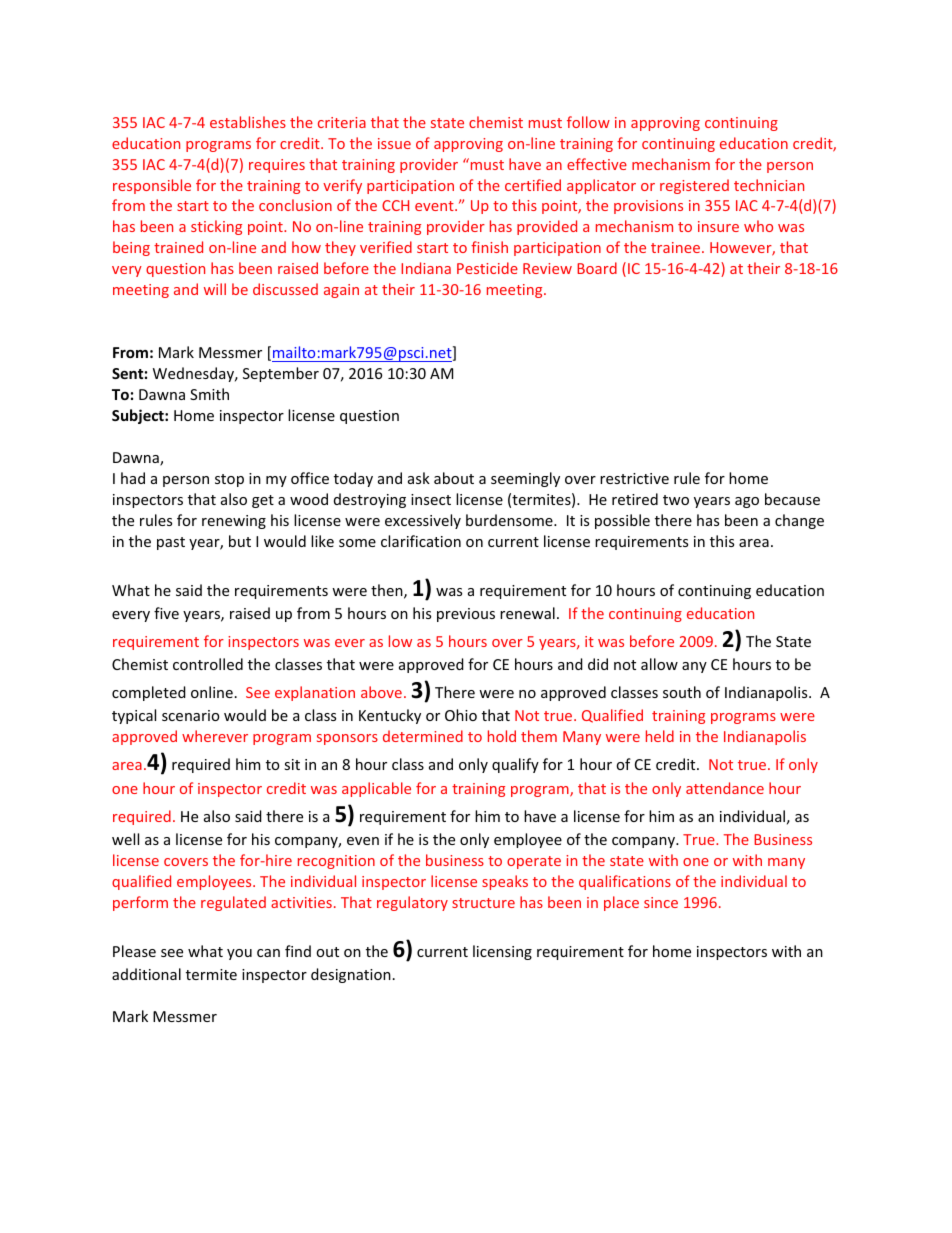 This page has width=952, height=1233. I want to click on clarification, so click(421, 541).
